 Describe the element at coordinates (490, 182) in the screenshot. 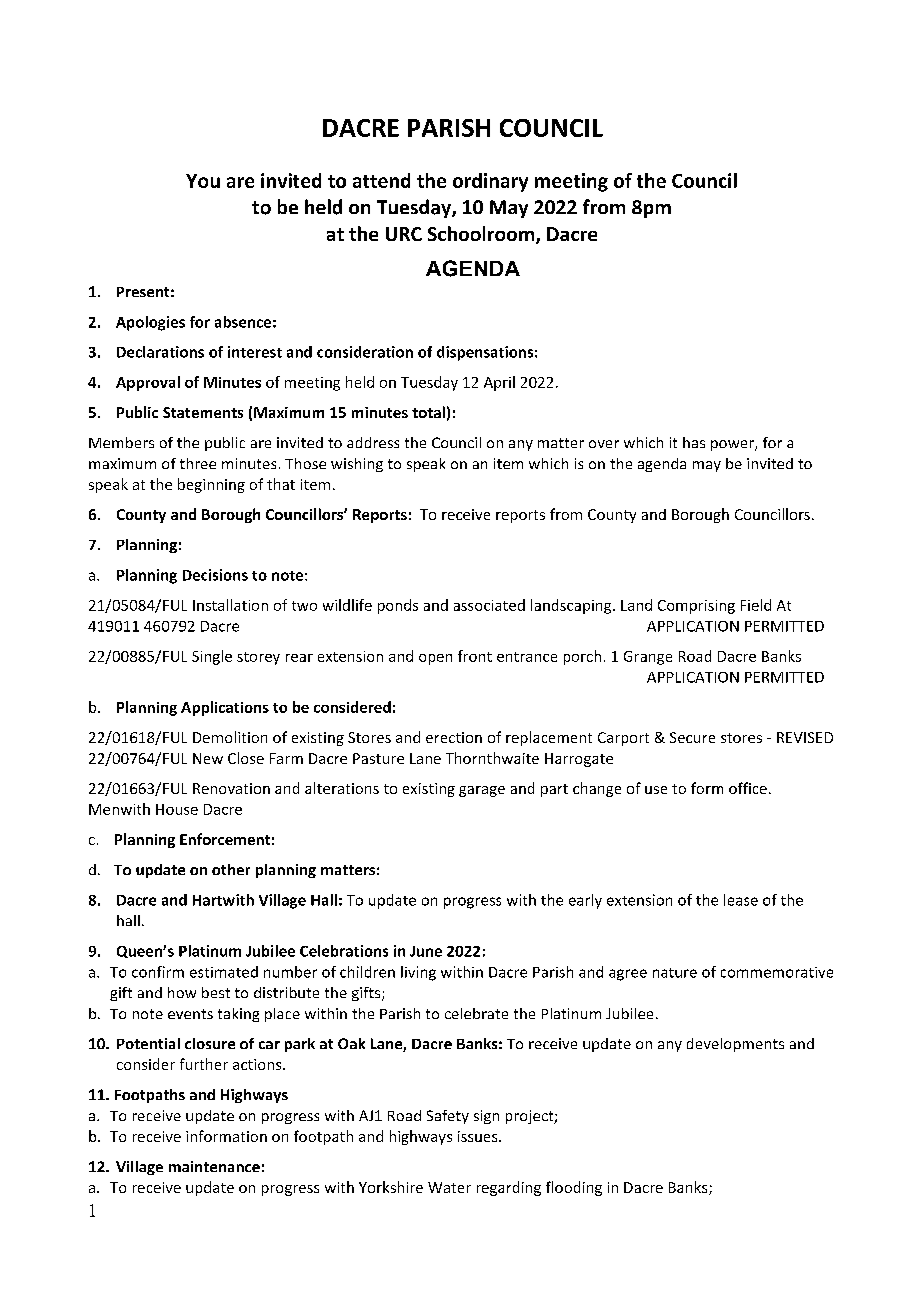

I see `ordinary` at that location.
